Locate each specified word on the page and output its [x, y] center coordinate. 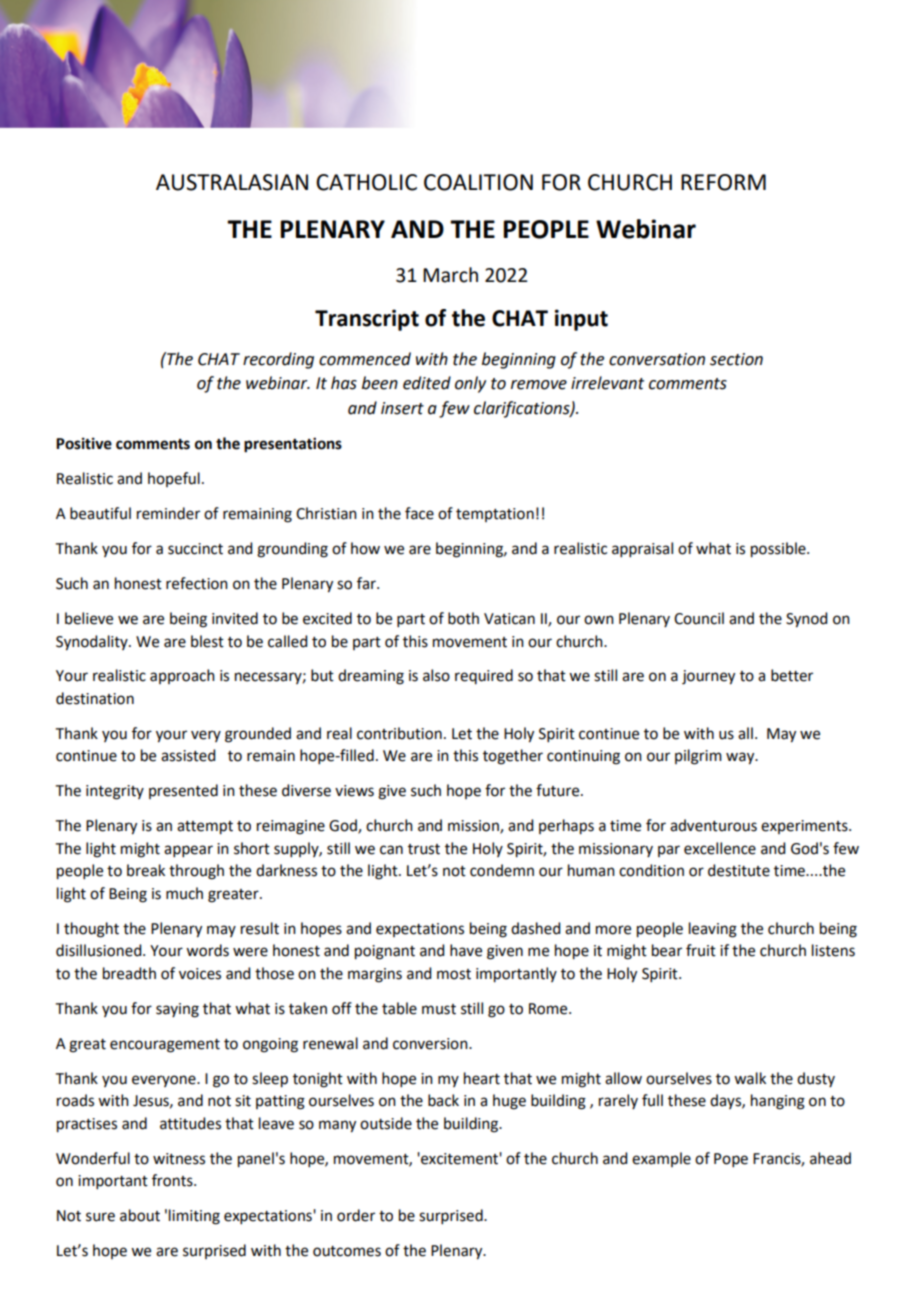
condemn [502, 870]
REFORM [723, 182]
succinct [195, 549]
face [419, 513]
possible [779, 550]
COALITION [478, 182]
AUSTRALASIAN [232, 182]
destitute [739, 870]
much [184, 893]
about [140, 1215]
